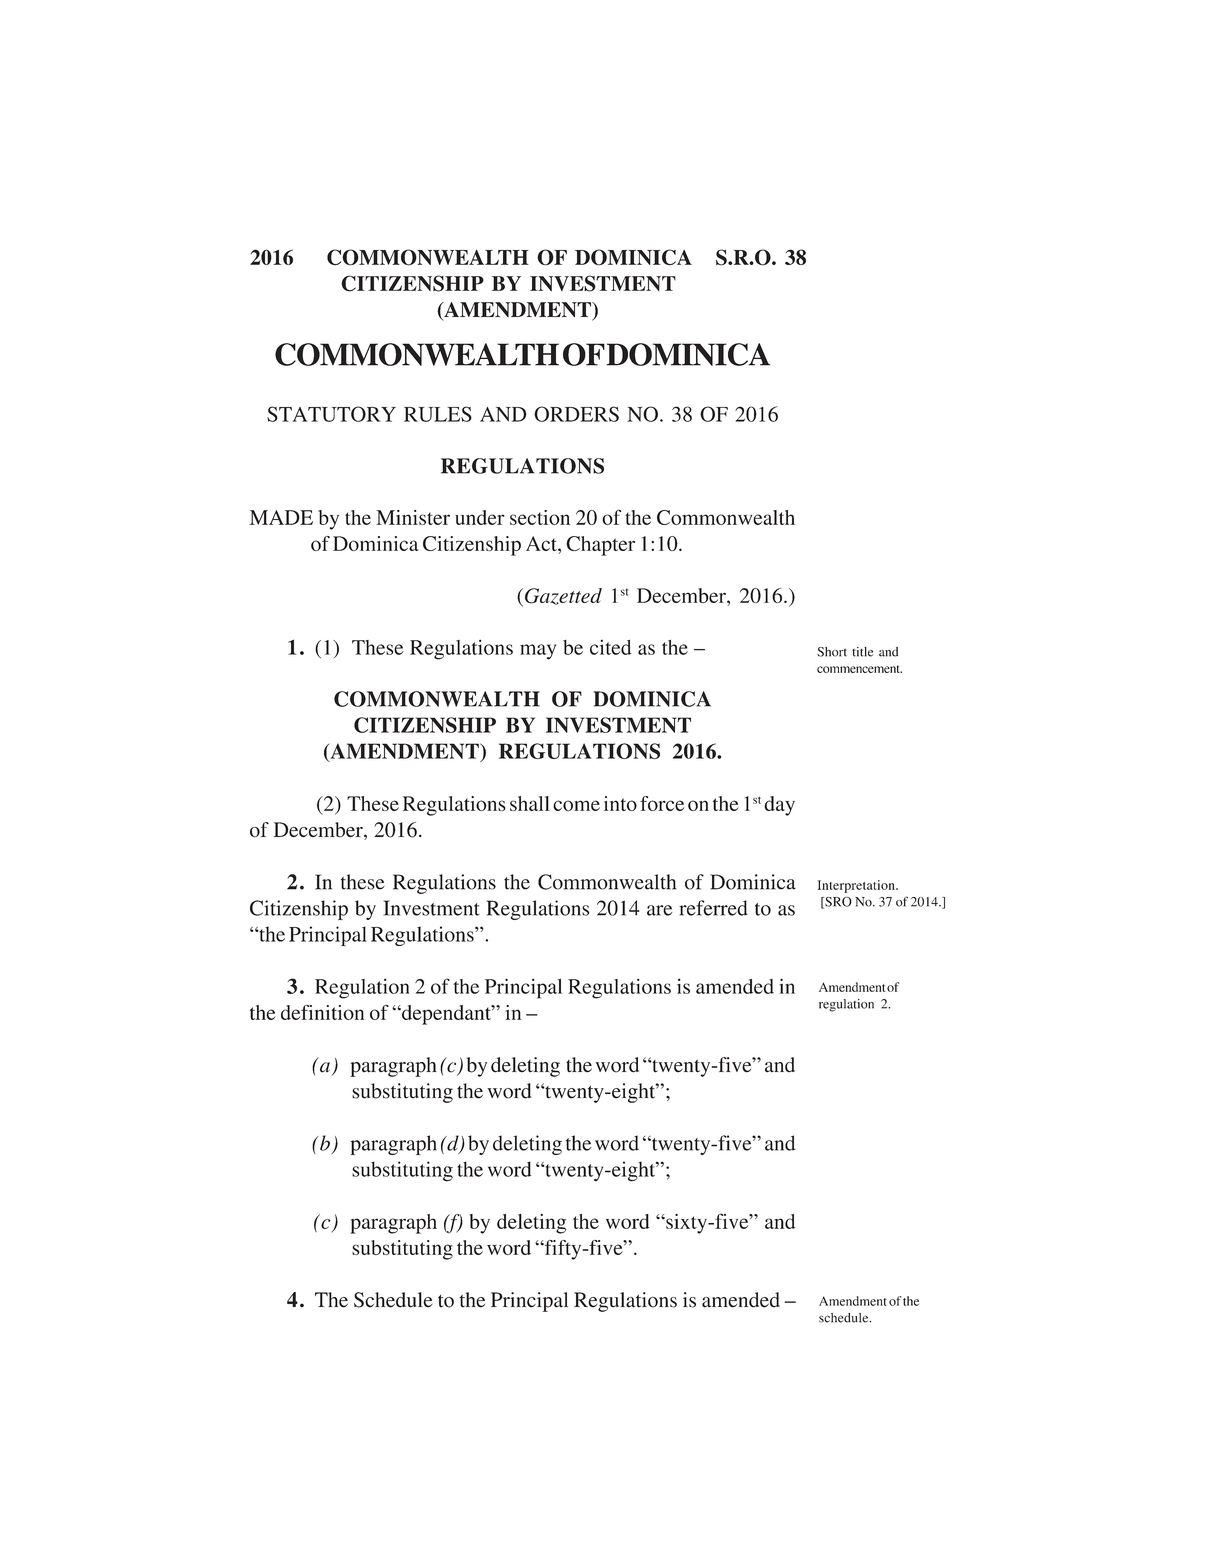 The height and width of the screenshot is (1567, 1211). What do you see at coordinates (600, 546) in the screenshot?
I see `Chapter` at bounding box center [600, 546].
